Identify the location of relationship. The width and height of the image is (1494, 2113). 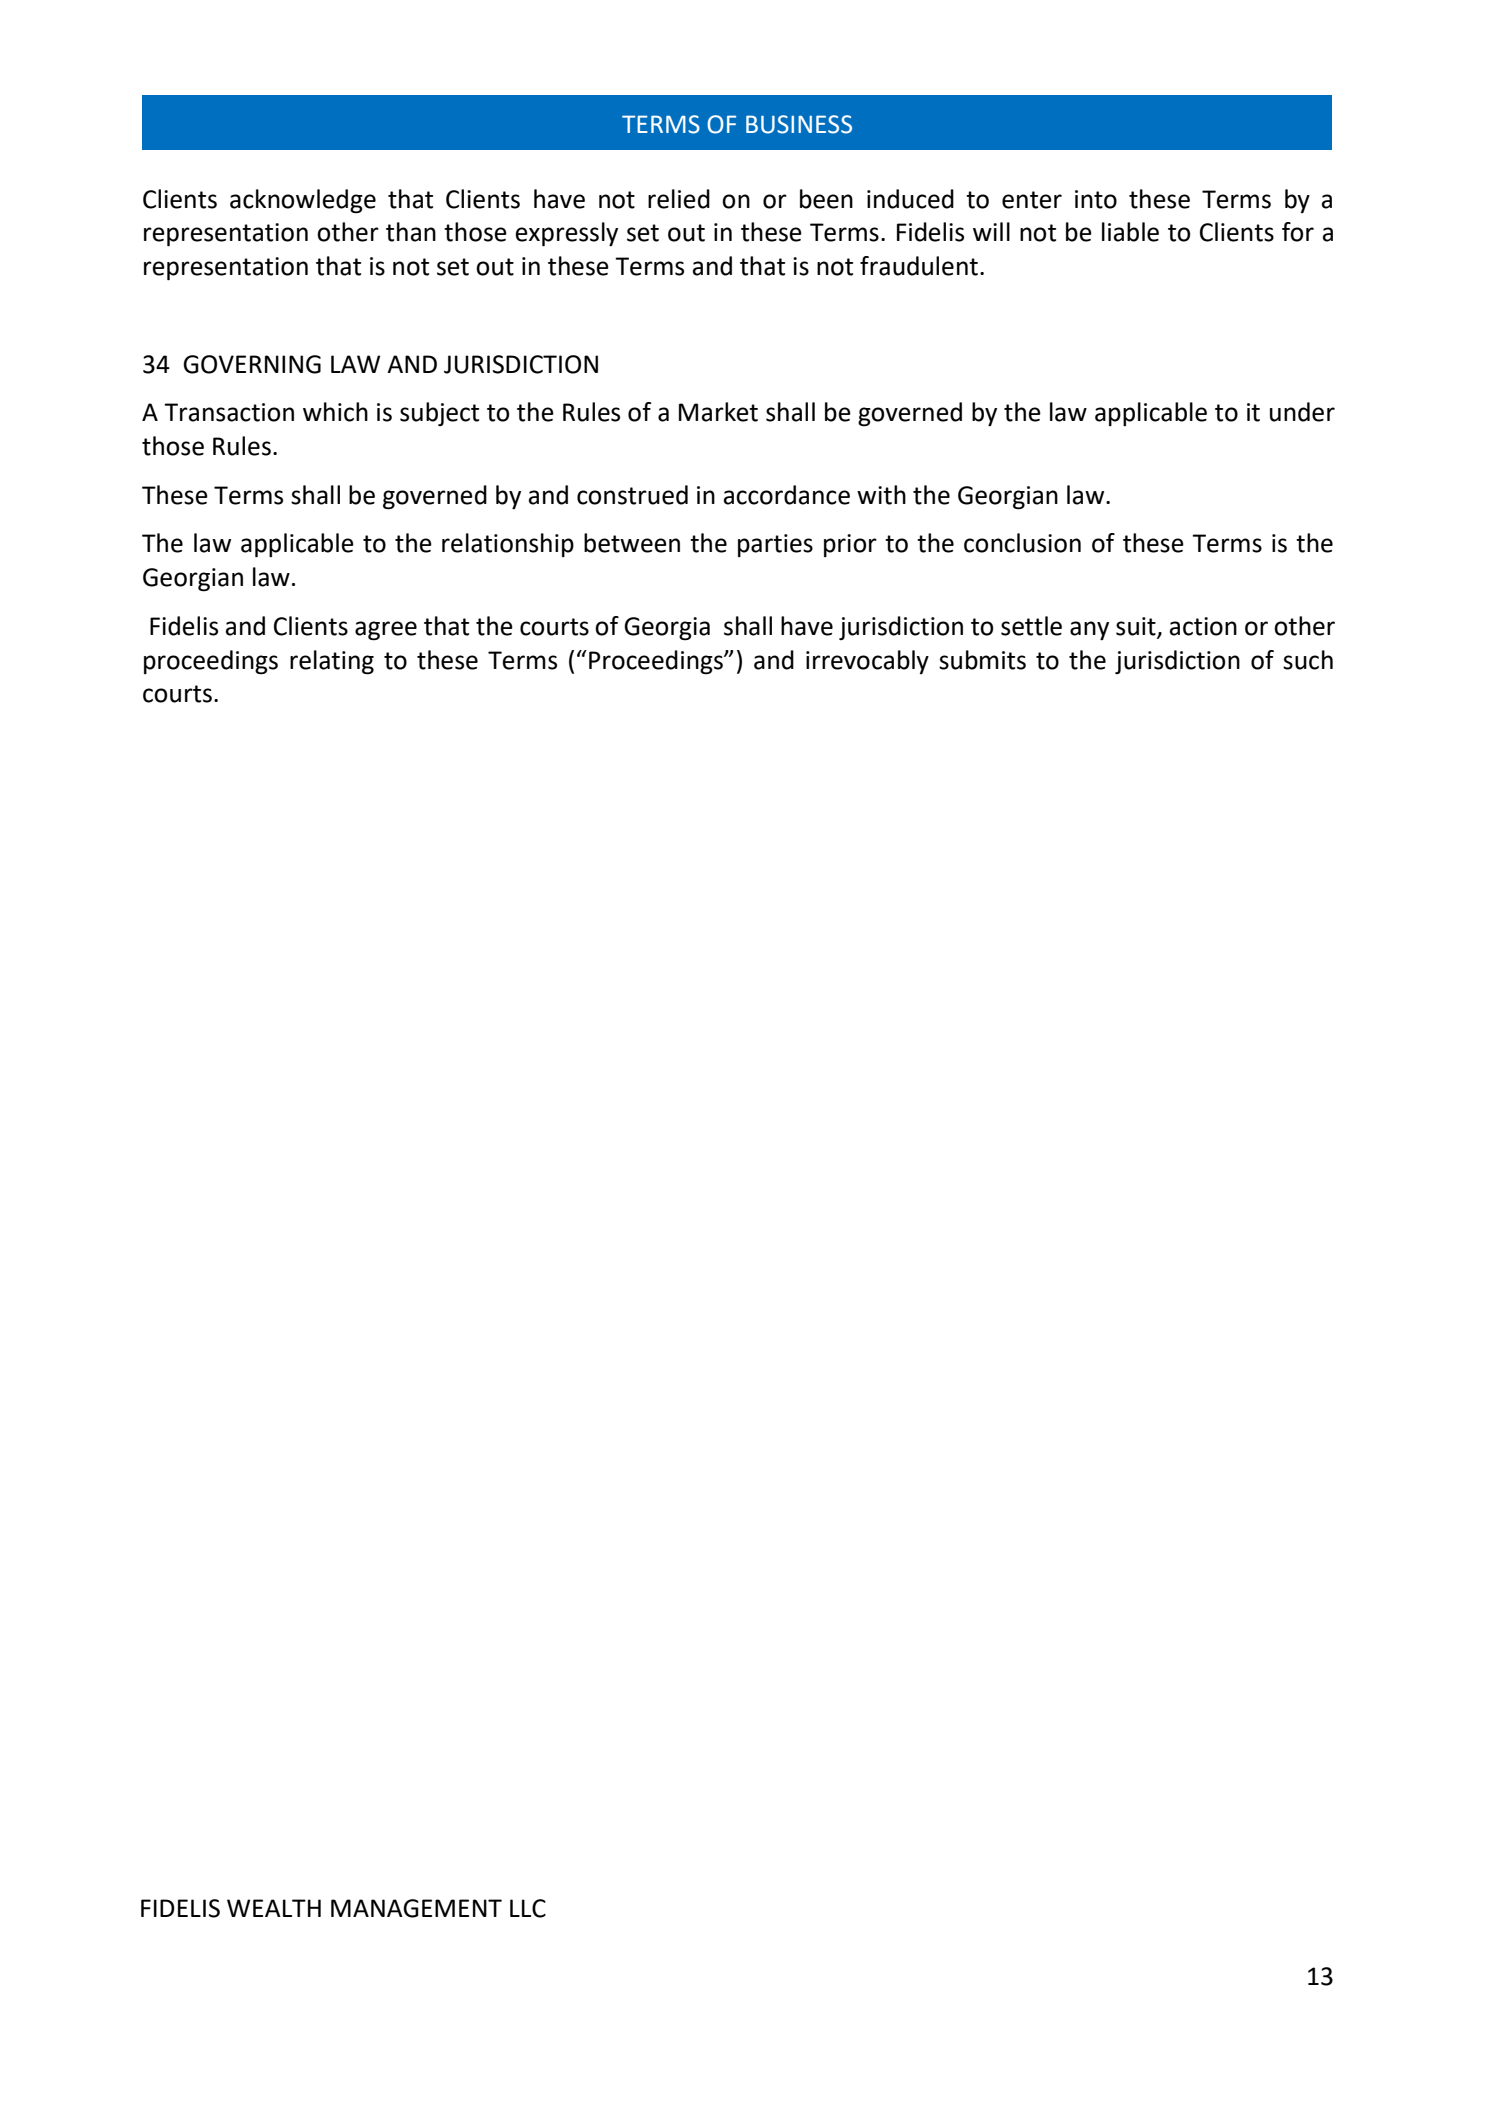
(508, 545).
